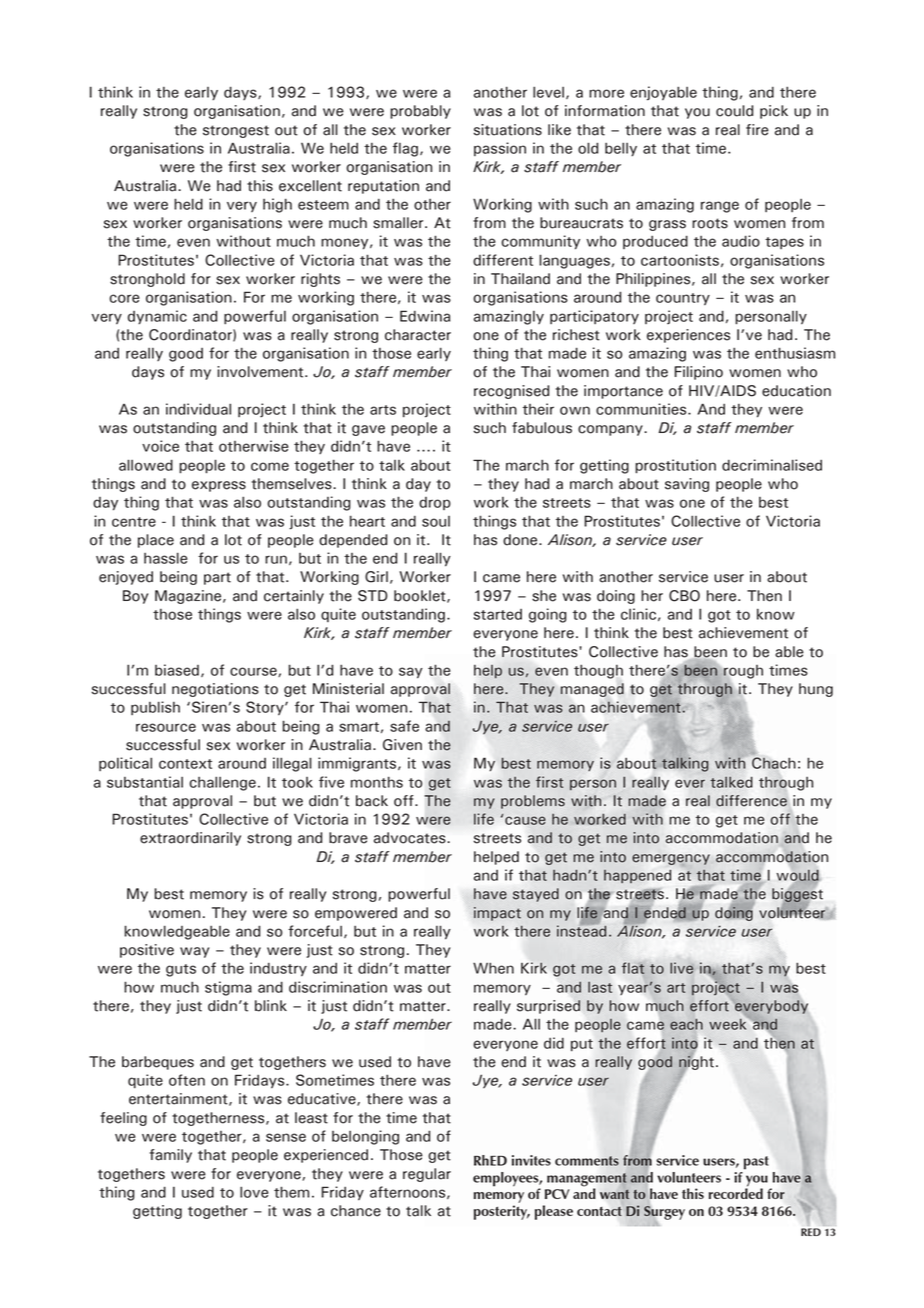  I want to click on family, so click(171, 1156).
